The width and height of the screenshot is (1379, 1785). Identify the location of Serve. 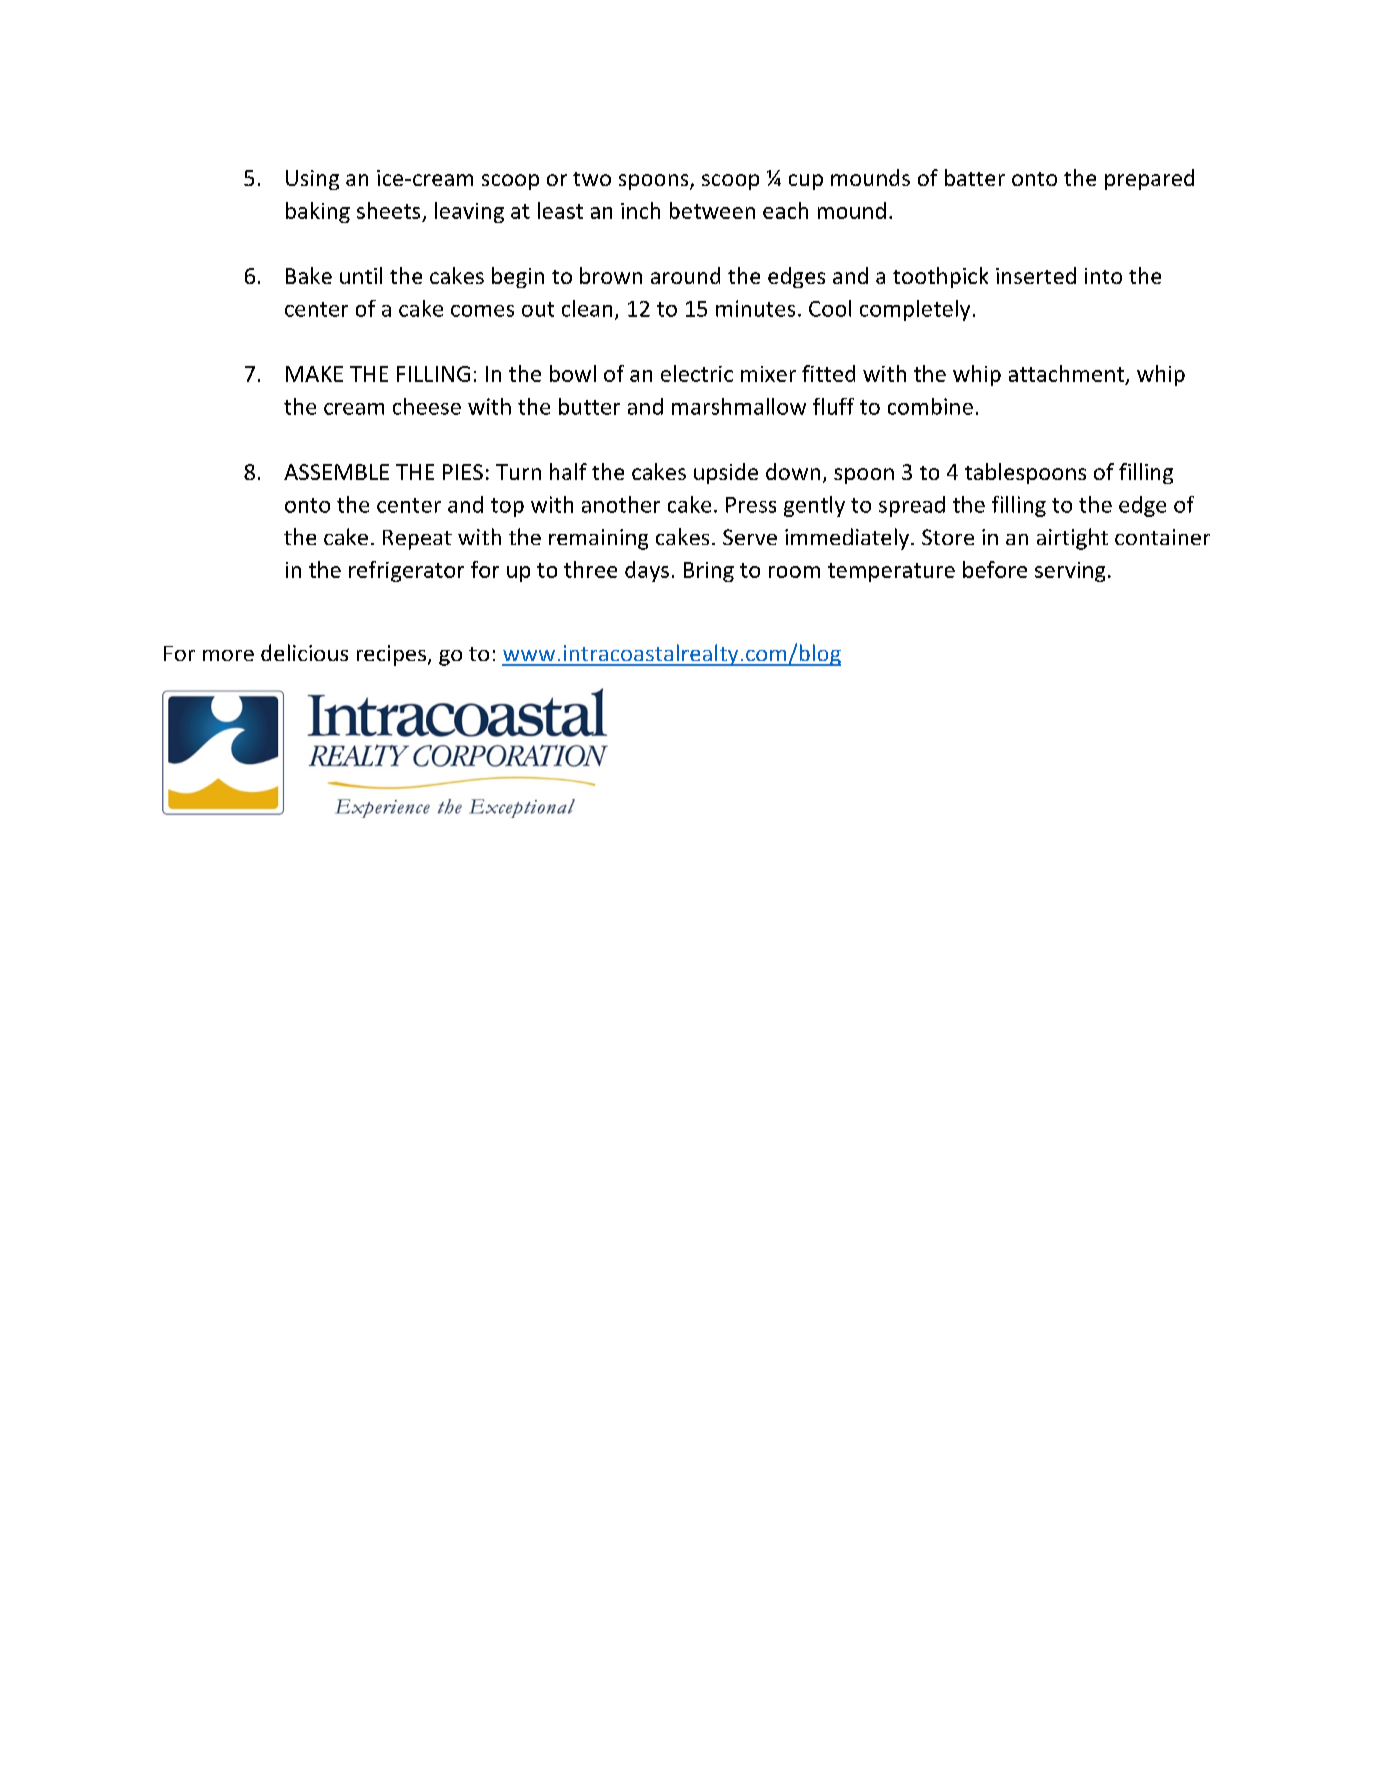
(750, 537).
